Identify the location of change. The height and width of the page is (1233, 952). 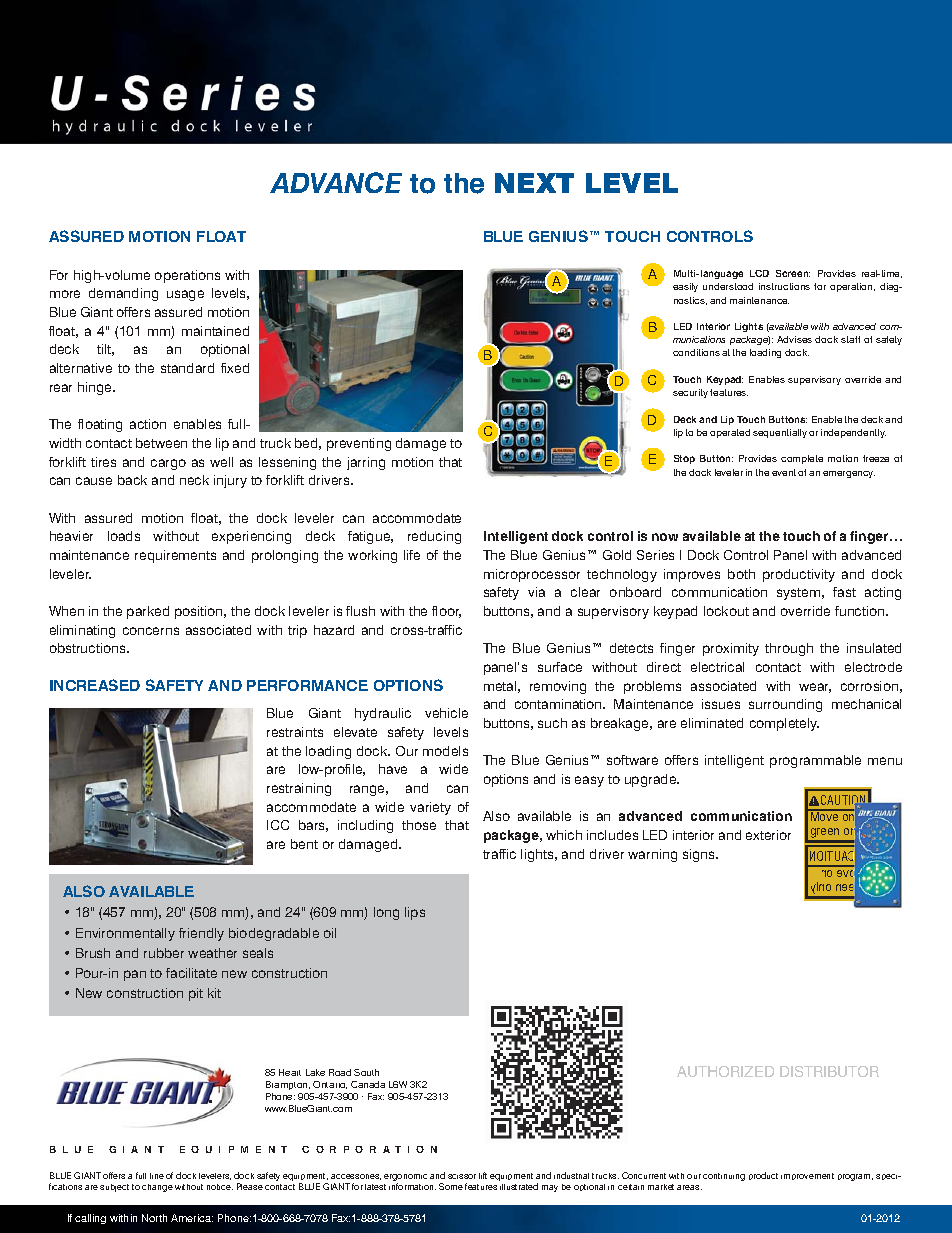
(157, 1188).
